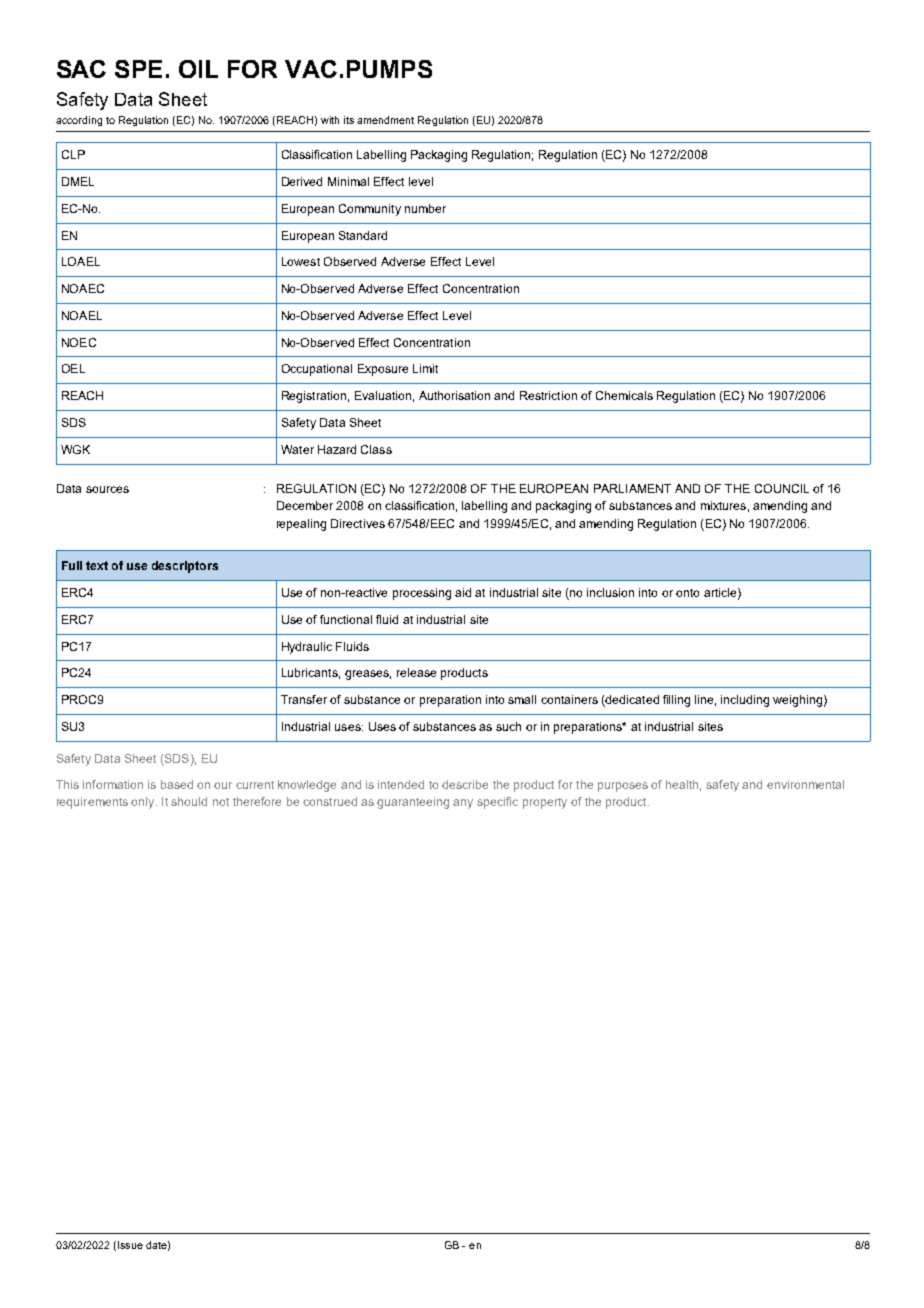  What do you see at coordinates (463, 592) in the page?
I see `aid` at bounding box center [463, 592].
